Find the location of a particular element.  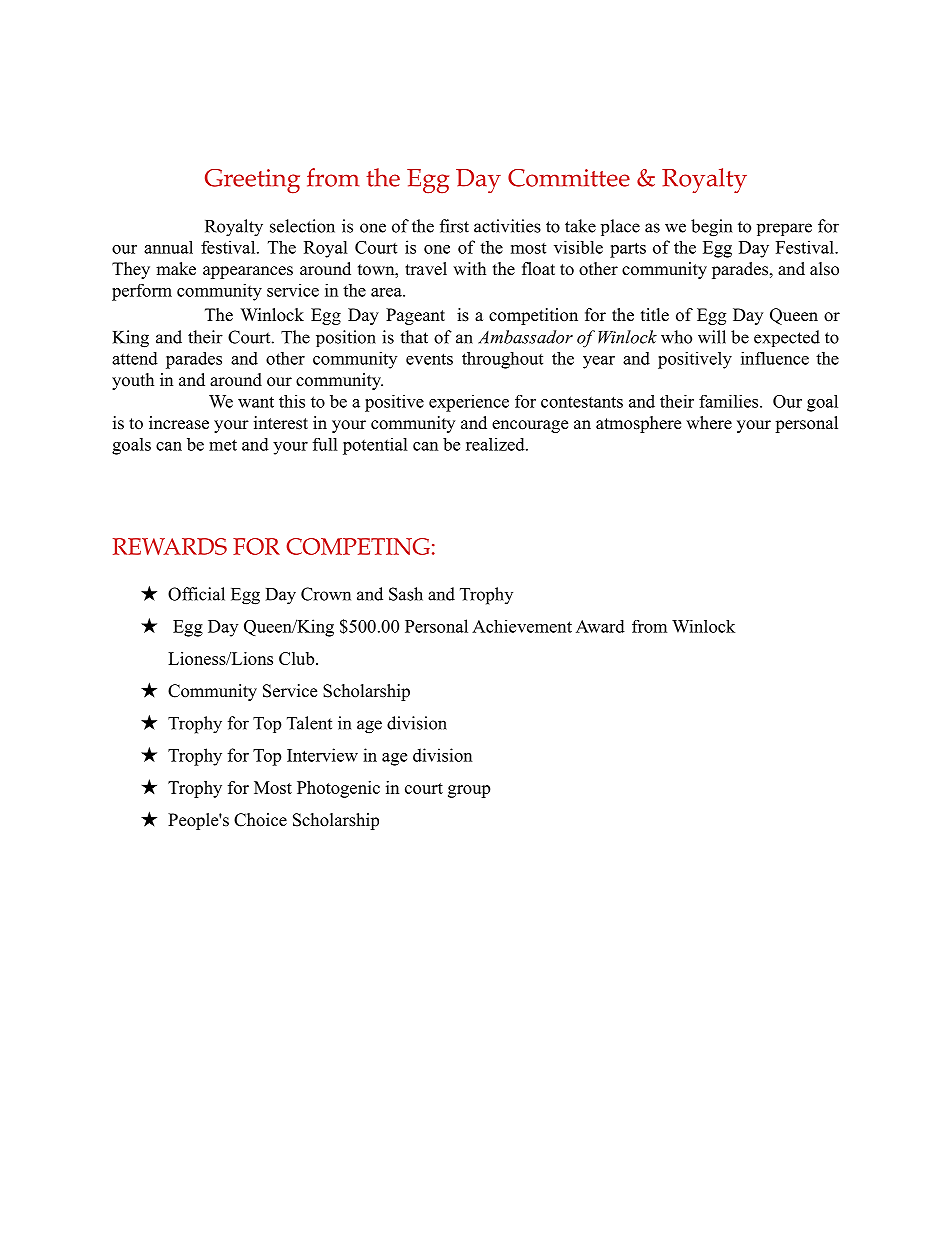

will is located at coordinates (712, 337).
